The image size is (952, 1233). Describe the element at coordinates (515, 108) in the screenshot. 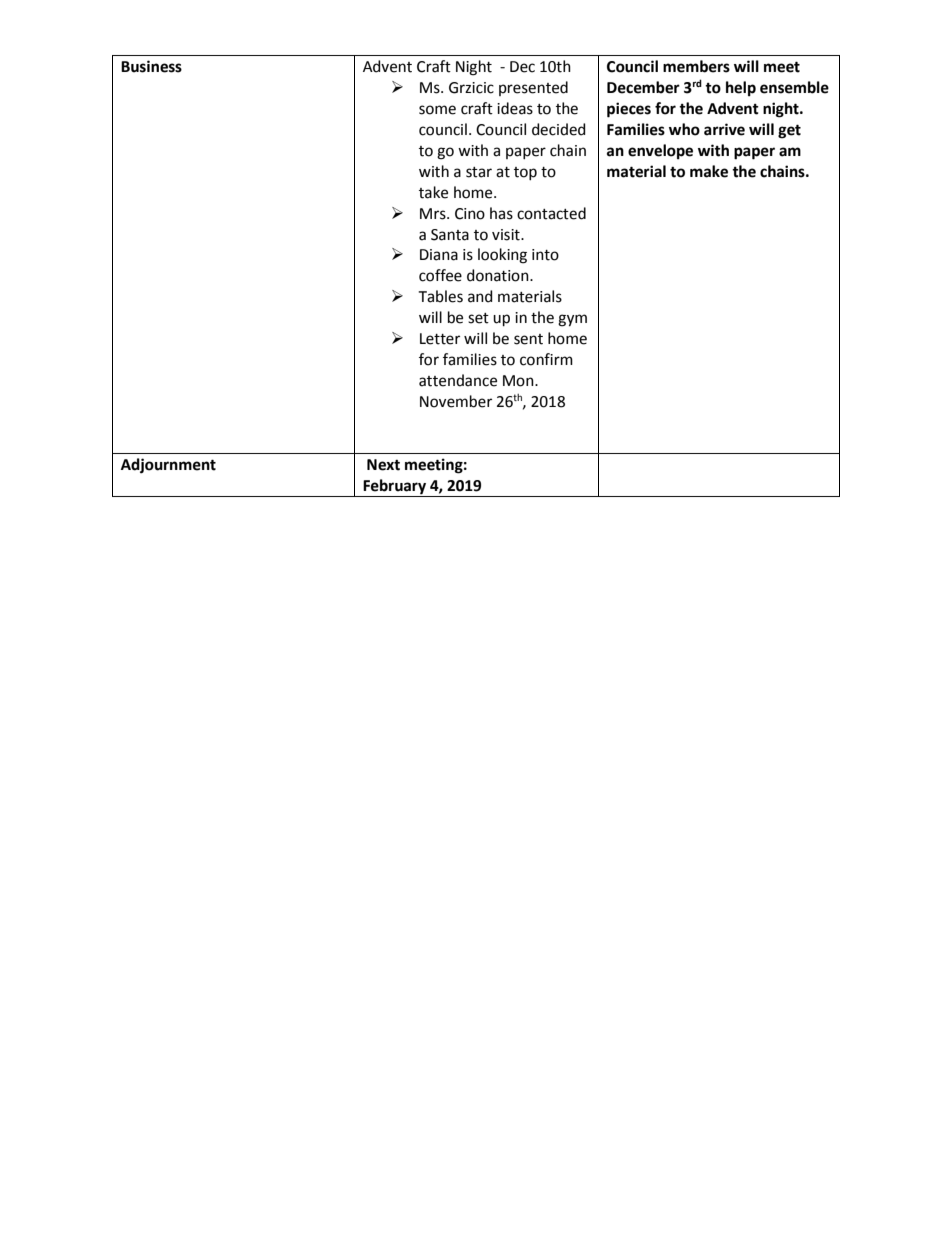

I see `ideas` at that location.
